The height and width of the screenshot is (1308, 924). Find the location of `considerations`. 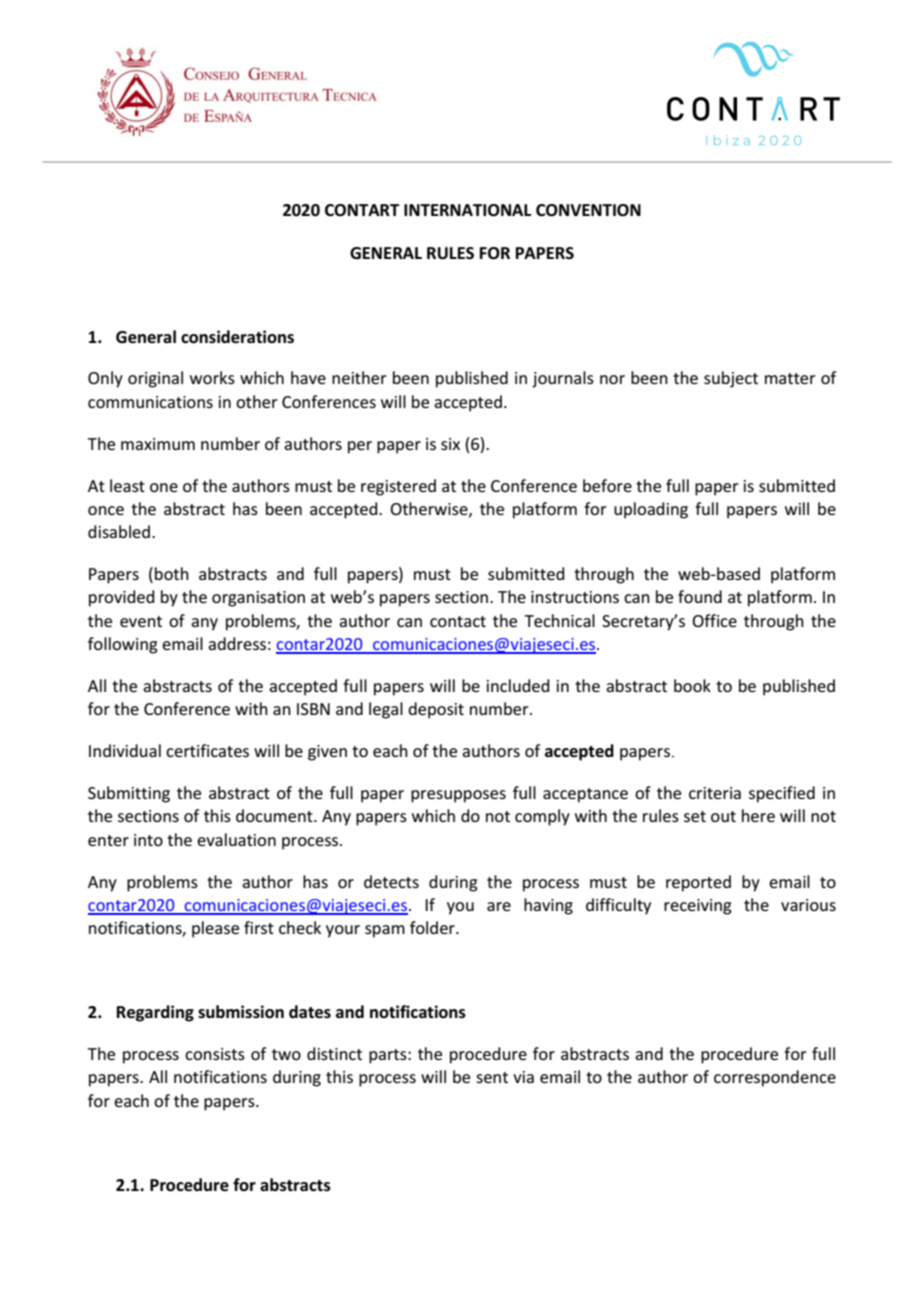

considerations is located at coordinates (237, 337).
